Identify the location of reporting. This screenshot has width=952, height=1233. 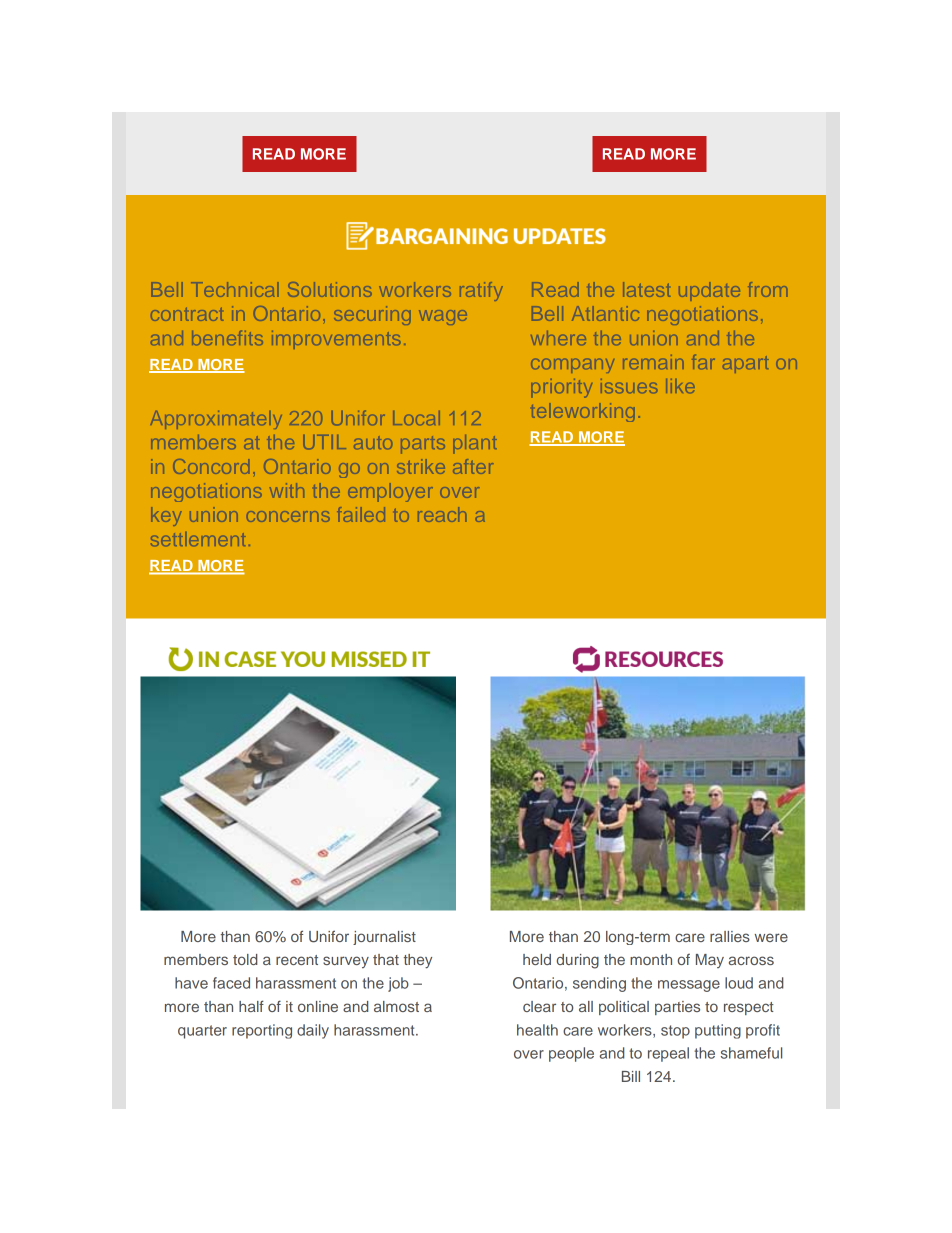
(262, 1031).
